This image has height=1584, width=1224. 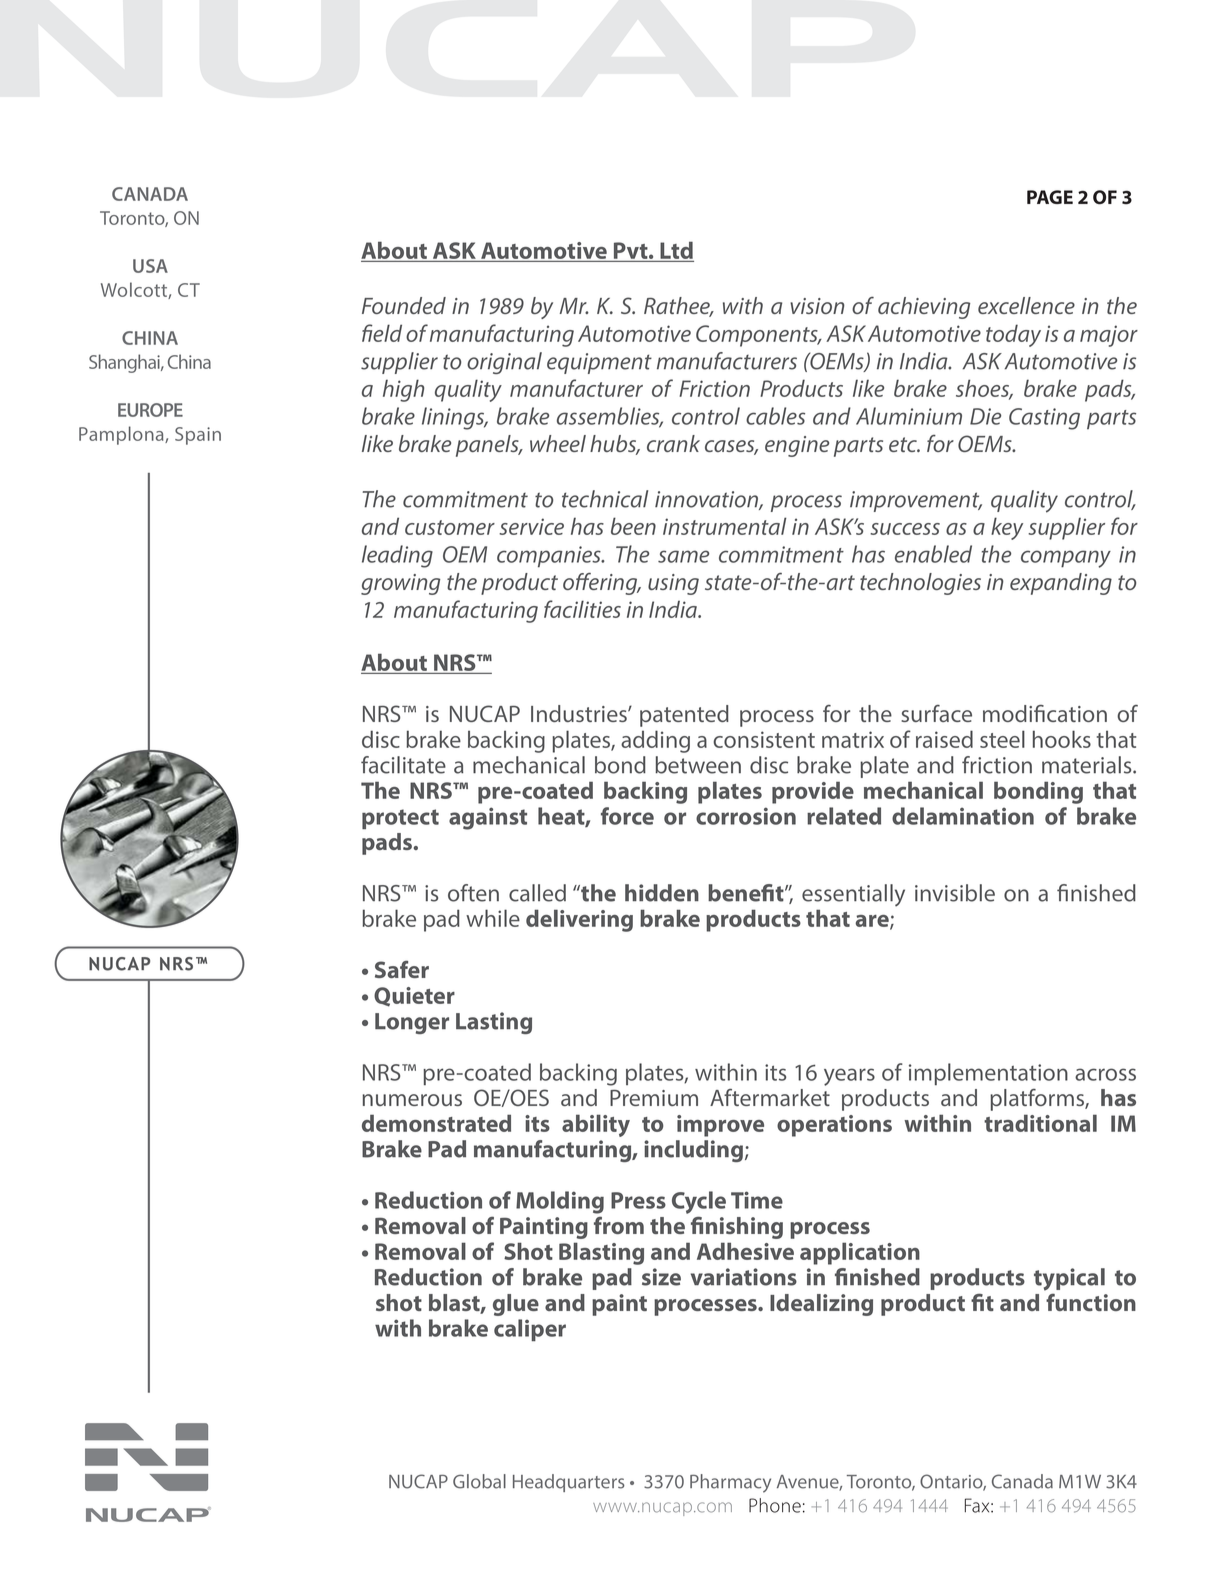 I want to click on traditional, so click(x=1040, y=1123).
